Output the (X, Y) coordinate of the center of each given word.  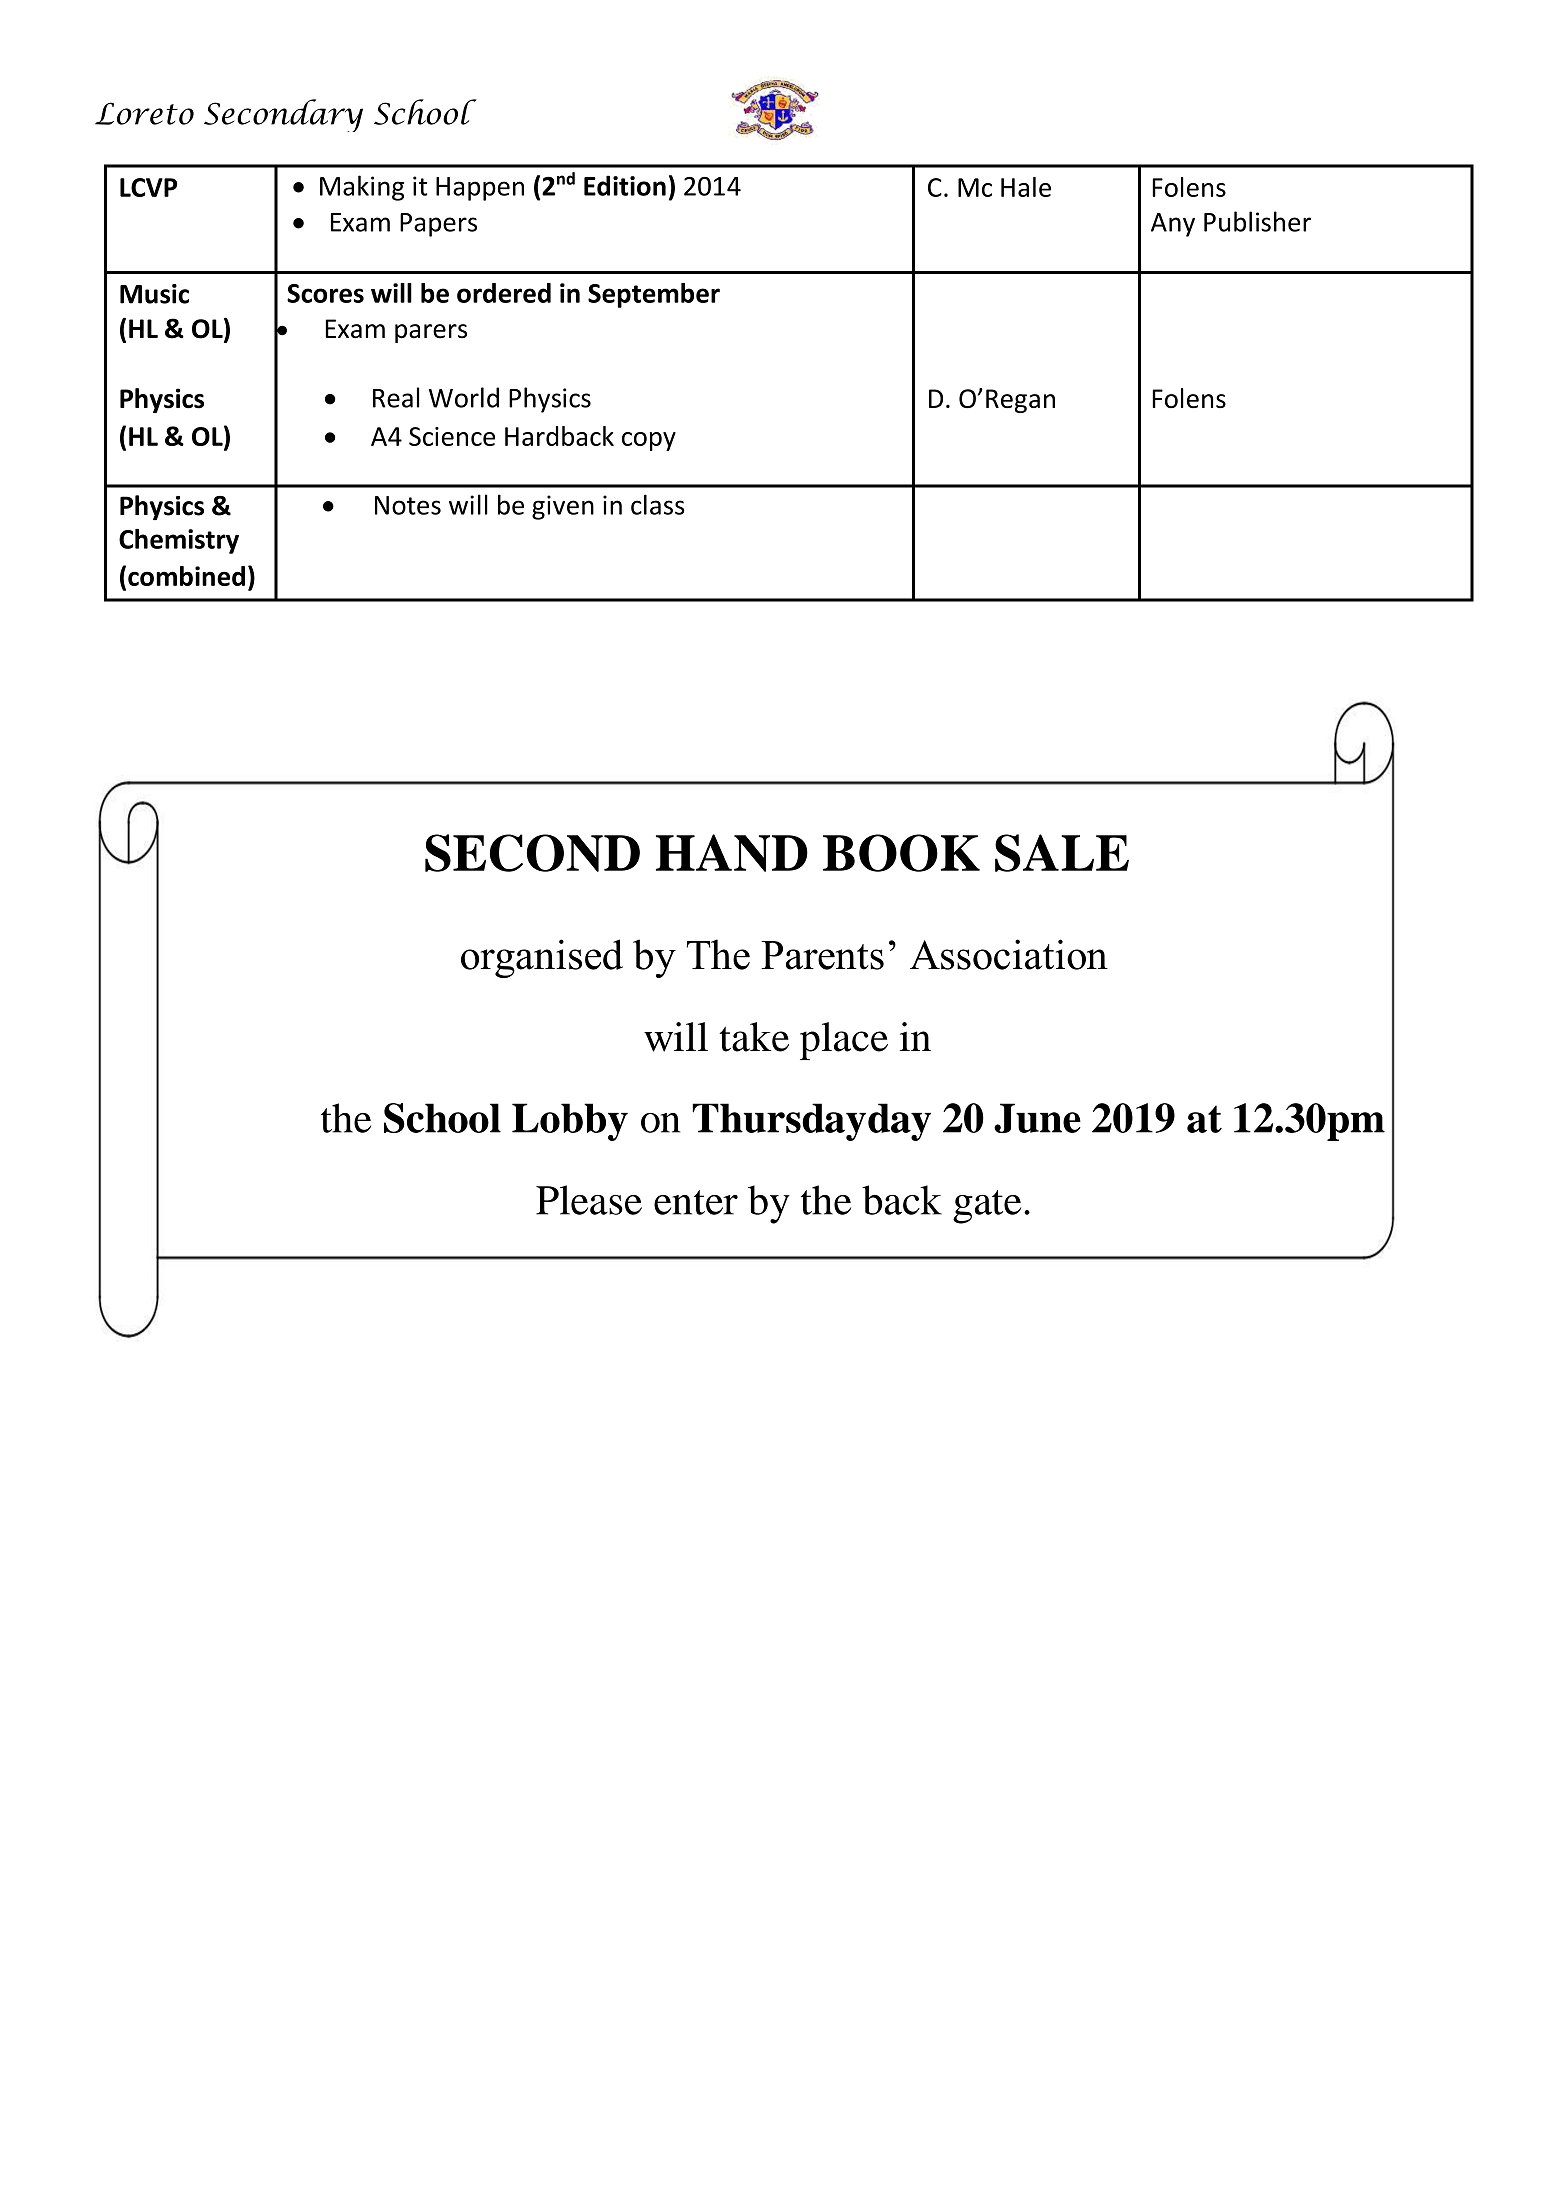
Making (362, 188)
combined (186, 576)
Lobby (570, 1122)
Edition (625, 185)
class (658, 504)
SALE (1062, 853)
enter (696, 1202)
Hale (1026, 187)
